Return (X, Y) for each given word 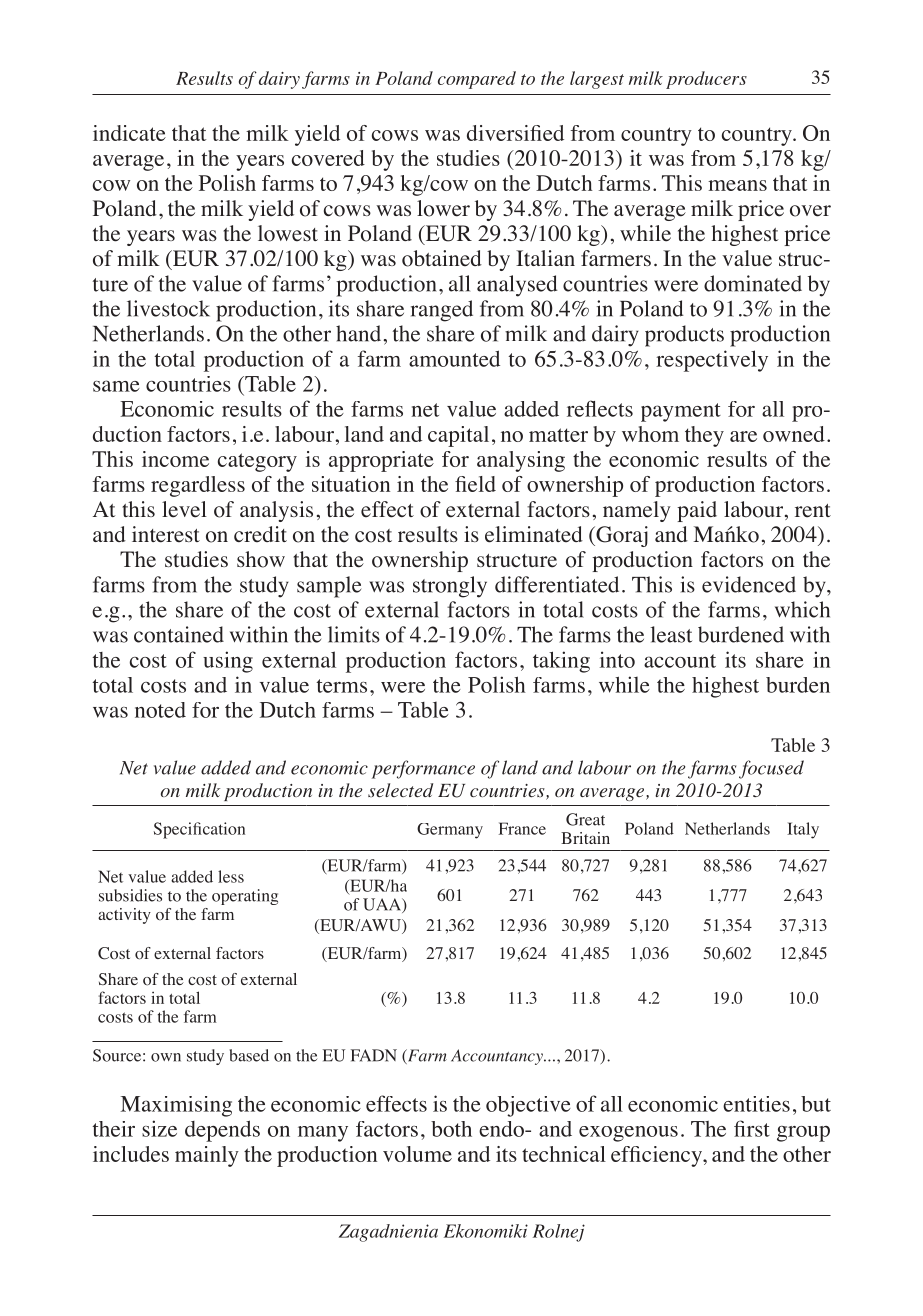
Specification (199, 830)
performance (423, 769)
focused (771, 769)
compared (477, 80)
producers (706, 80)
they (704, 436)
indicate (129, 133)
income (175, 459)
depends (222, 1131)
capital (458, 436)
